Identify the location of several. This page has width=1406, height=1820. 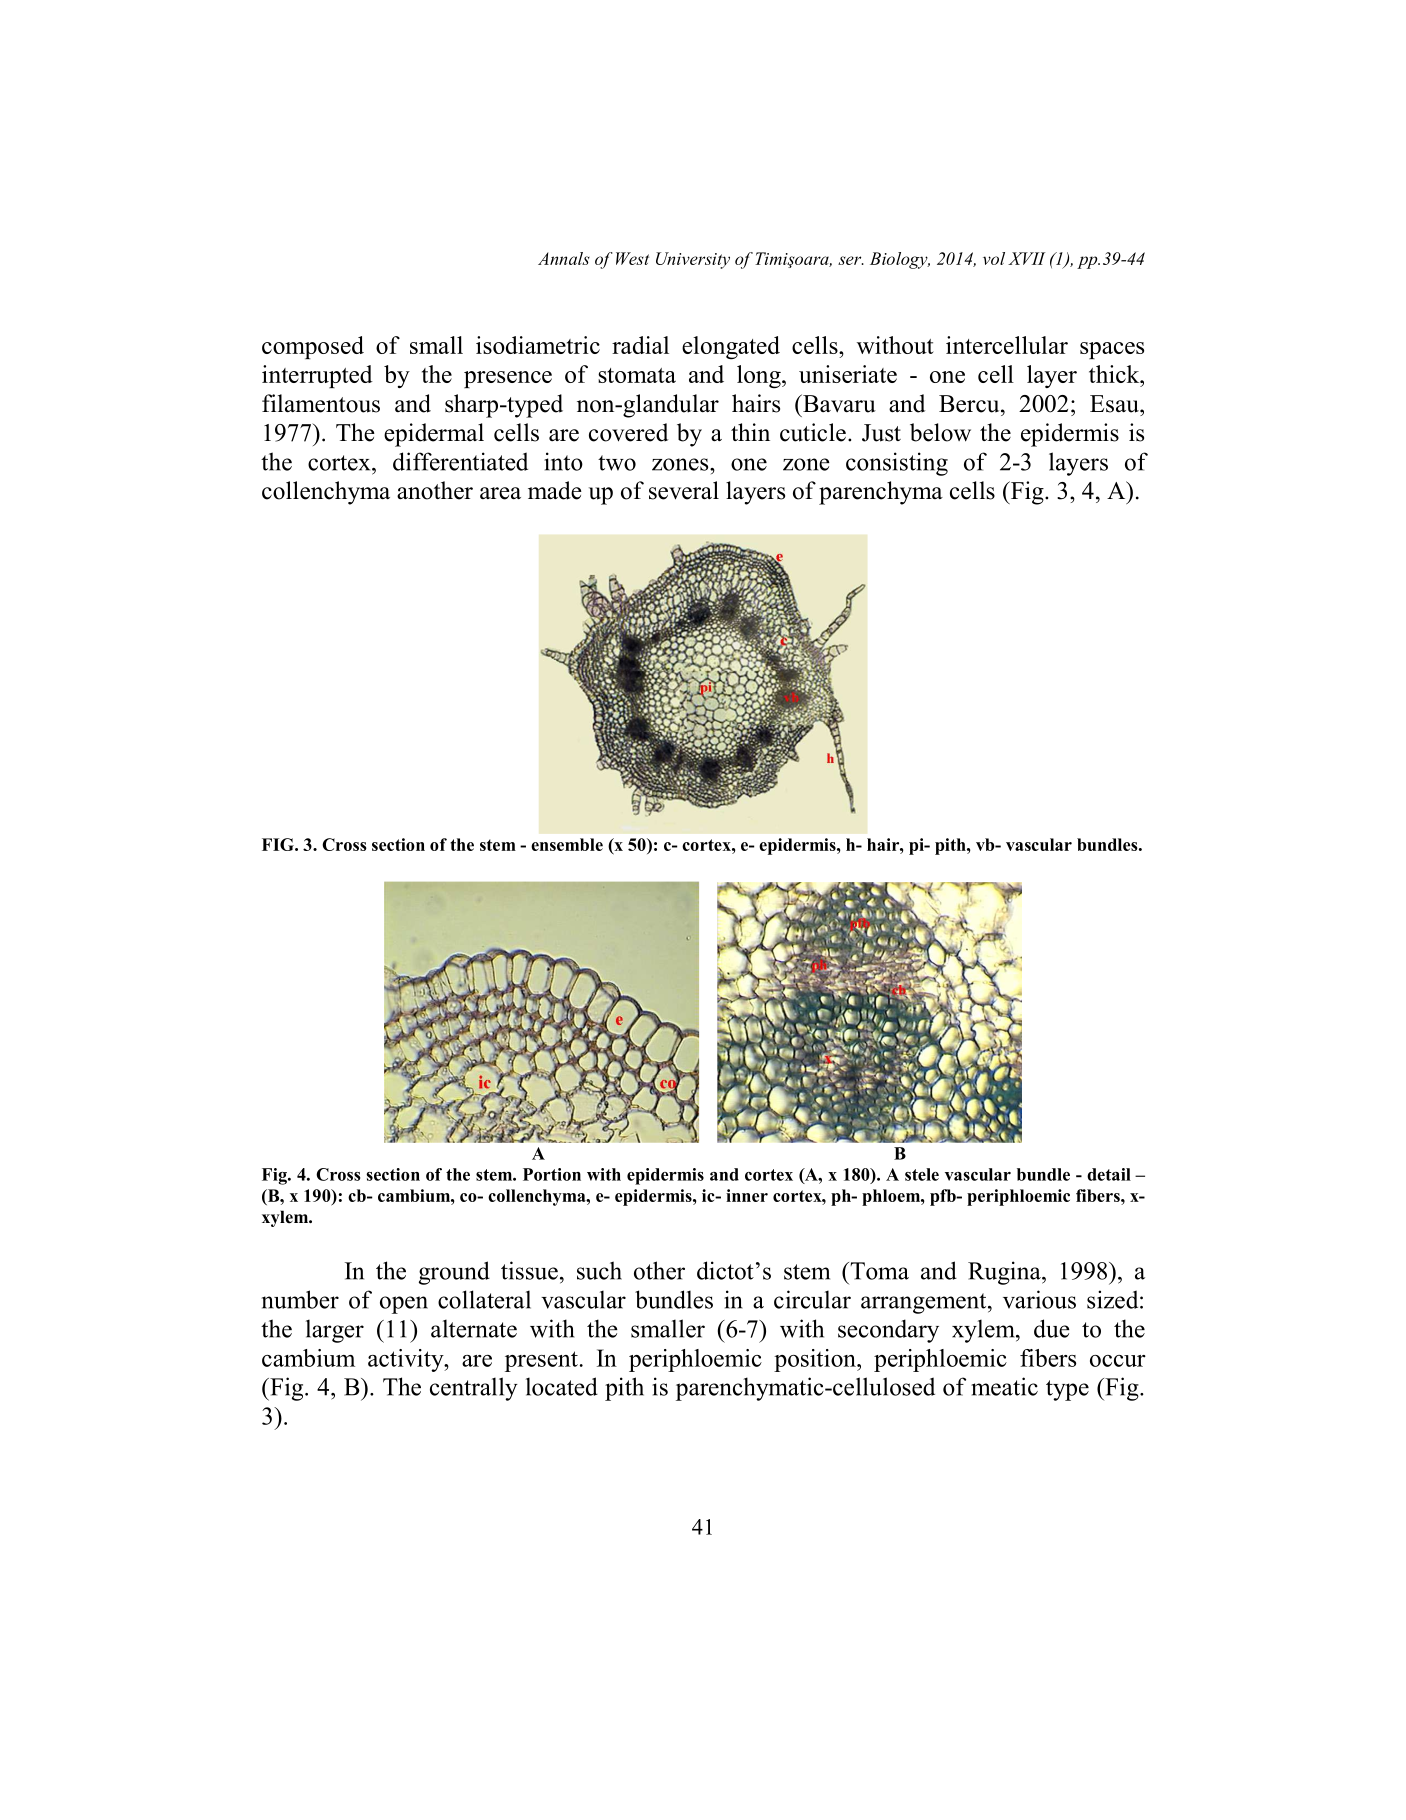
(684, 490).
